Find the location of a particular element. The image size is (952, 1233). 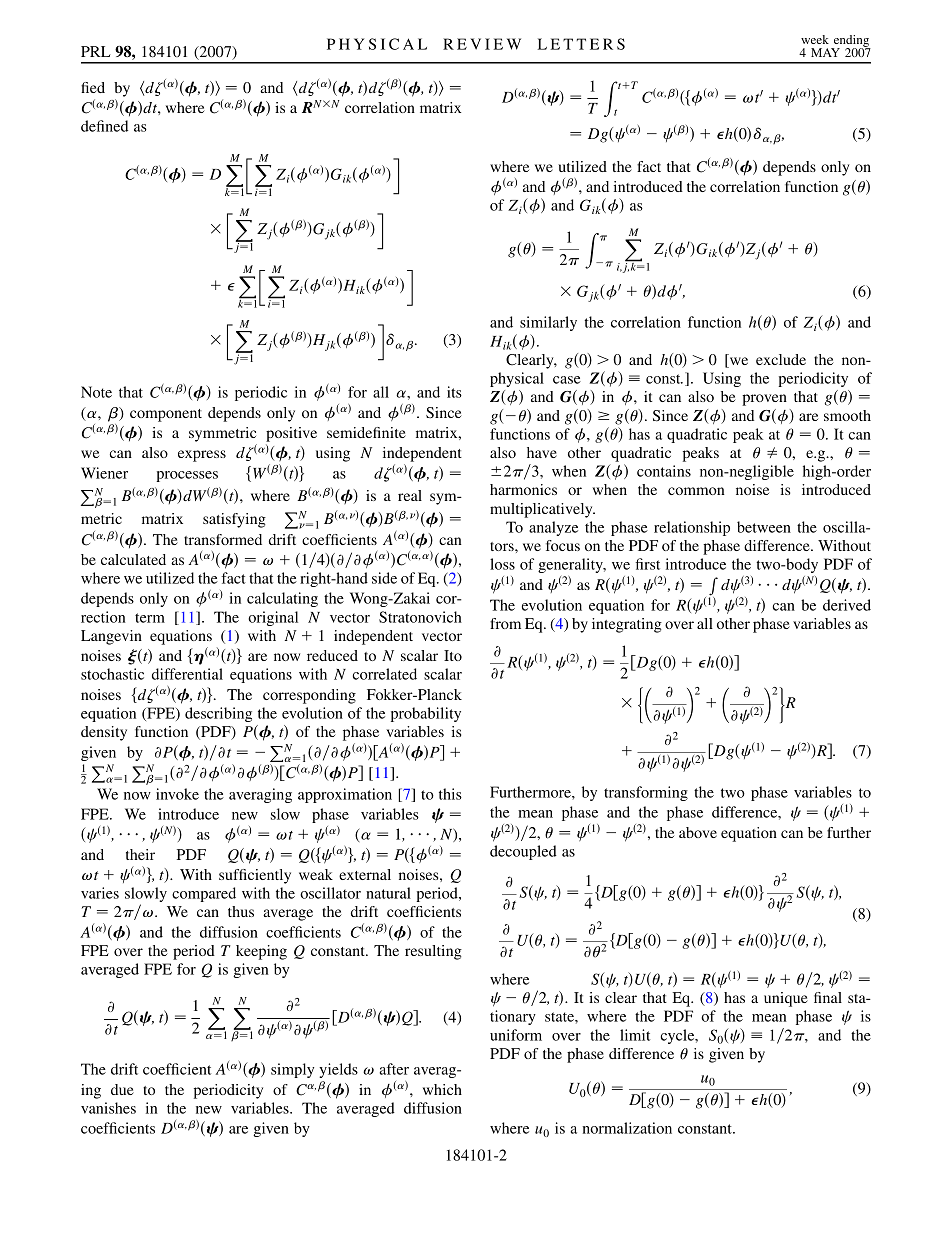

between is located at coordinates (764, 527).
